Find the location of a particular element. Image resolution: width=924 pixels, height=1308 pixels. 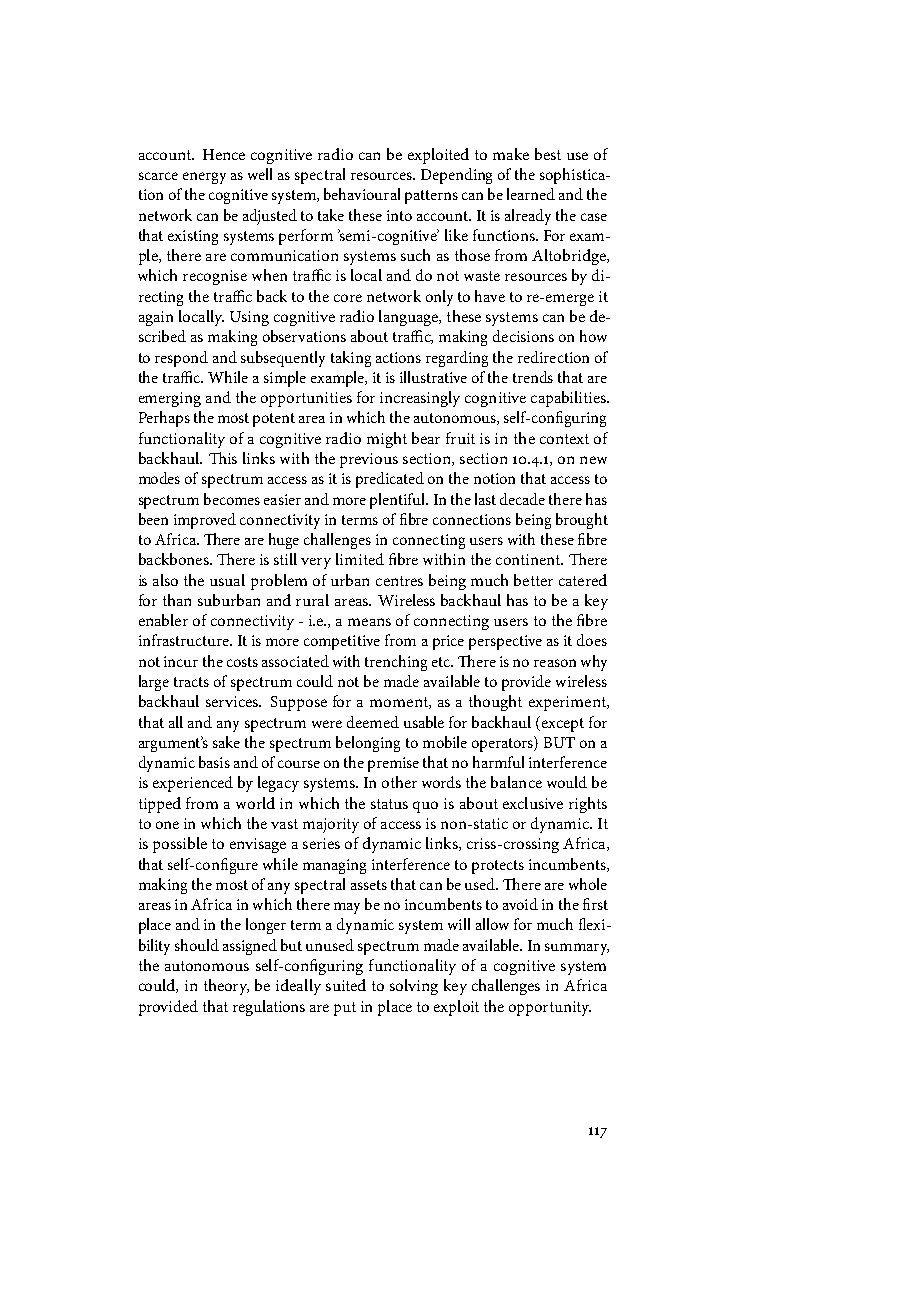

behavioural is located at coordinates (362, 194).
